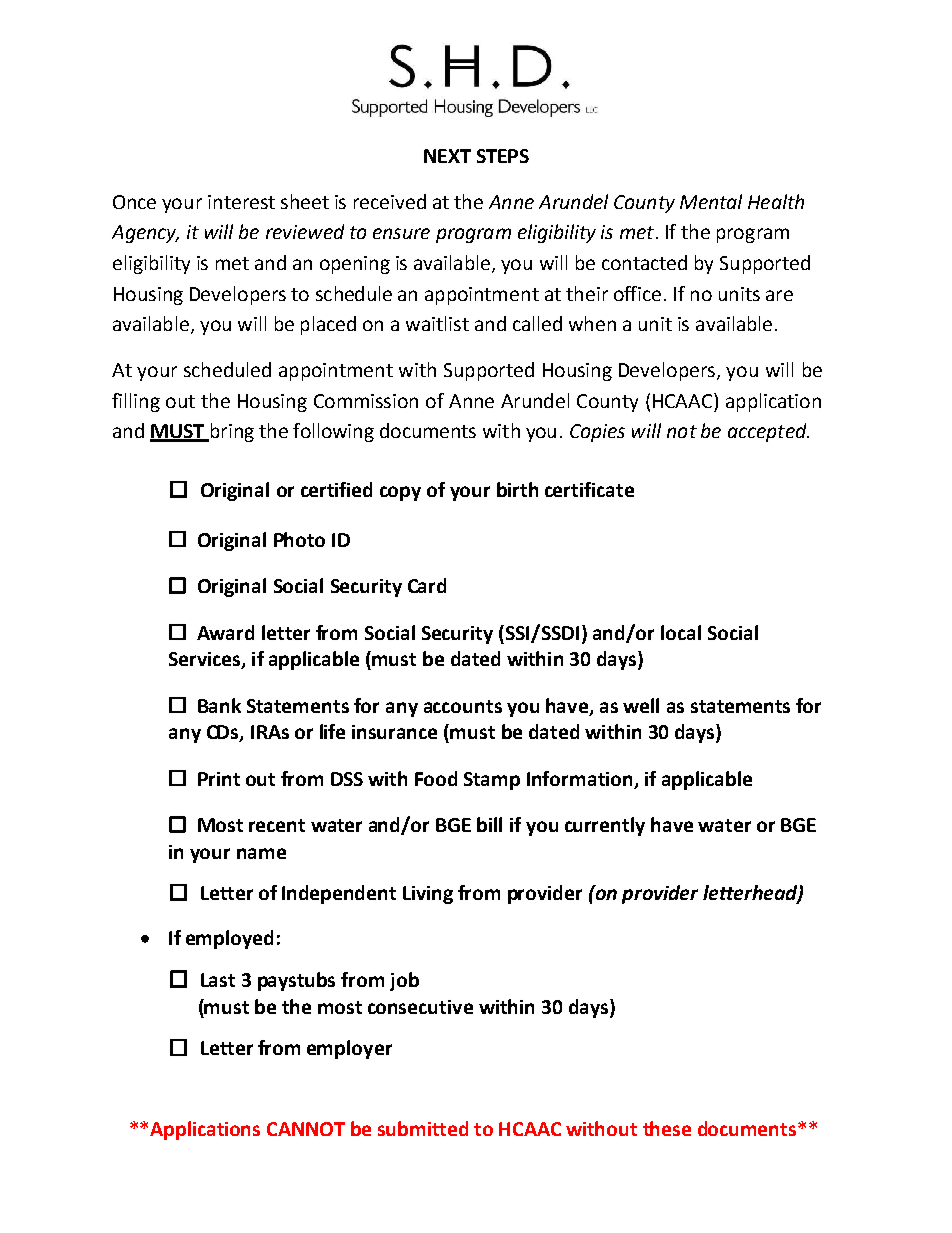  What do you see at coordinates (711, 201) in the image?
I see `Mental` at bounding box center [711, 201].
